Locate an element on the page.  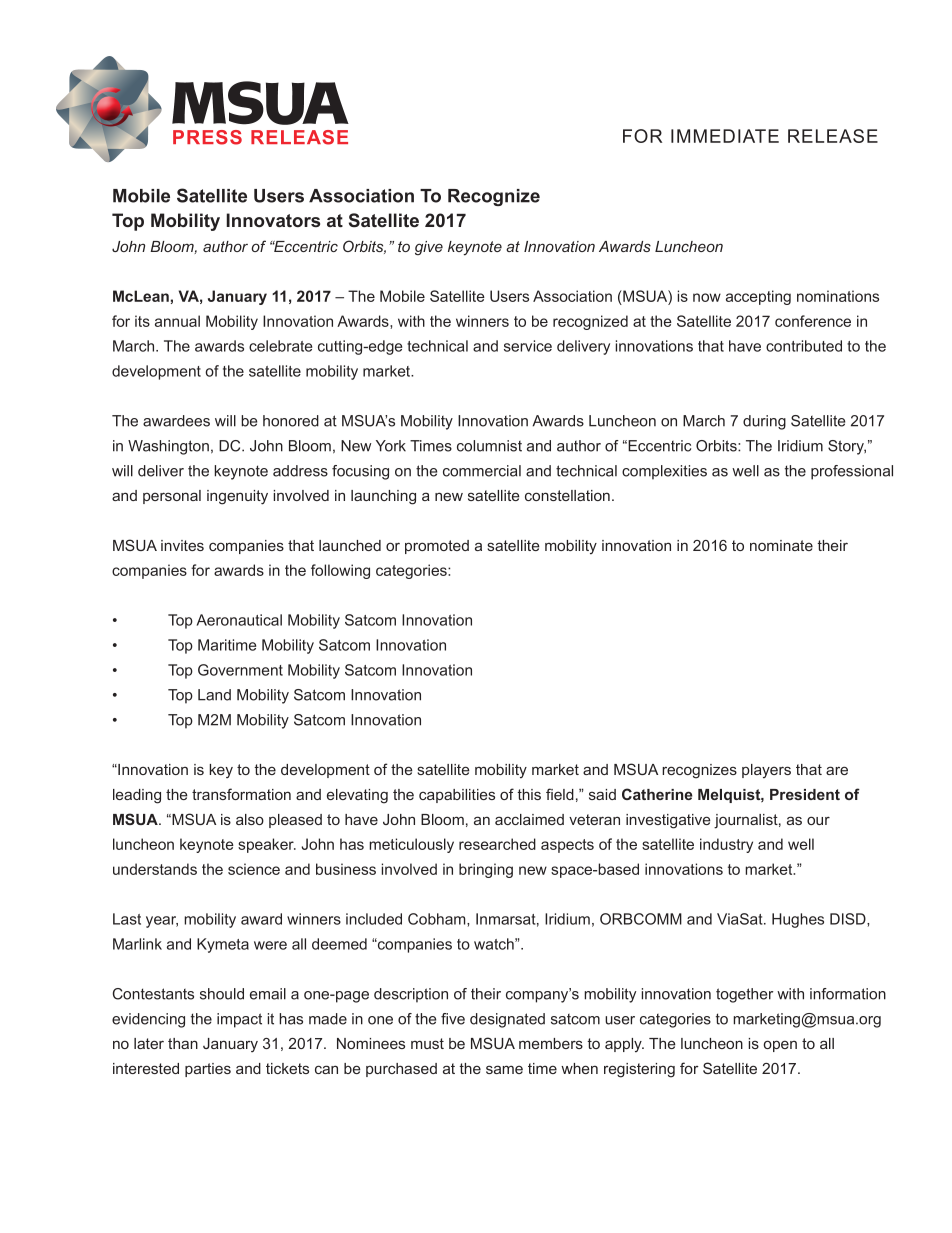
designated is located at coordinates (507, 1020).
